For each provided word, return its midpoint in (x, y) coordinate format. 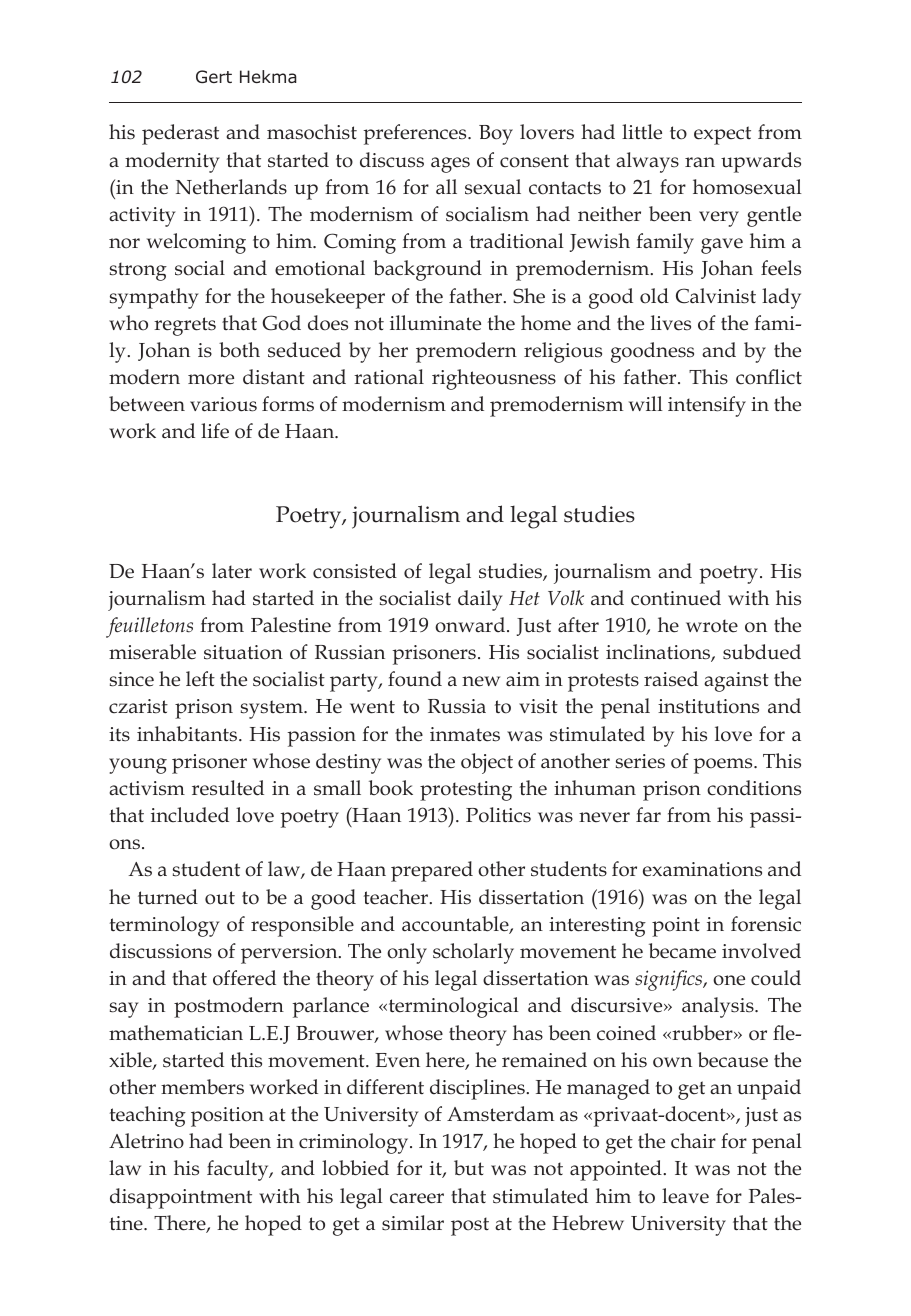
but (469, 1168)
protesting (466, 791)
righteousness (494, 379)
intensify (707, 406)
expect (722, 135)
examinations (702, 869)
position (227, 1117)
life (215, 431)
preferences (416, 134)
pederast (180, 134)
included (190, 815)
